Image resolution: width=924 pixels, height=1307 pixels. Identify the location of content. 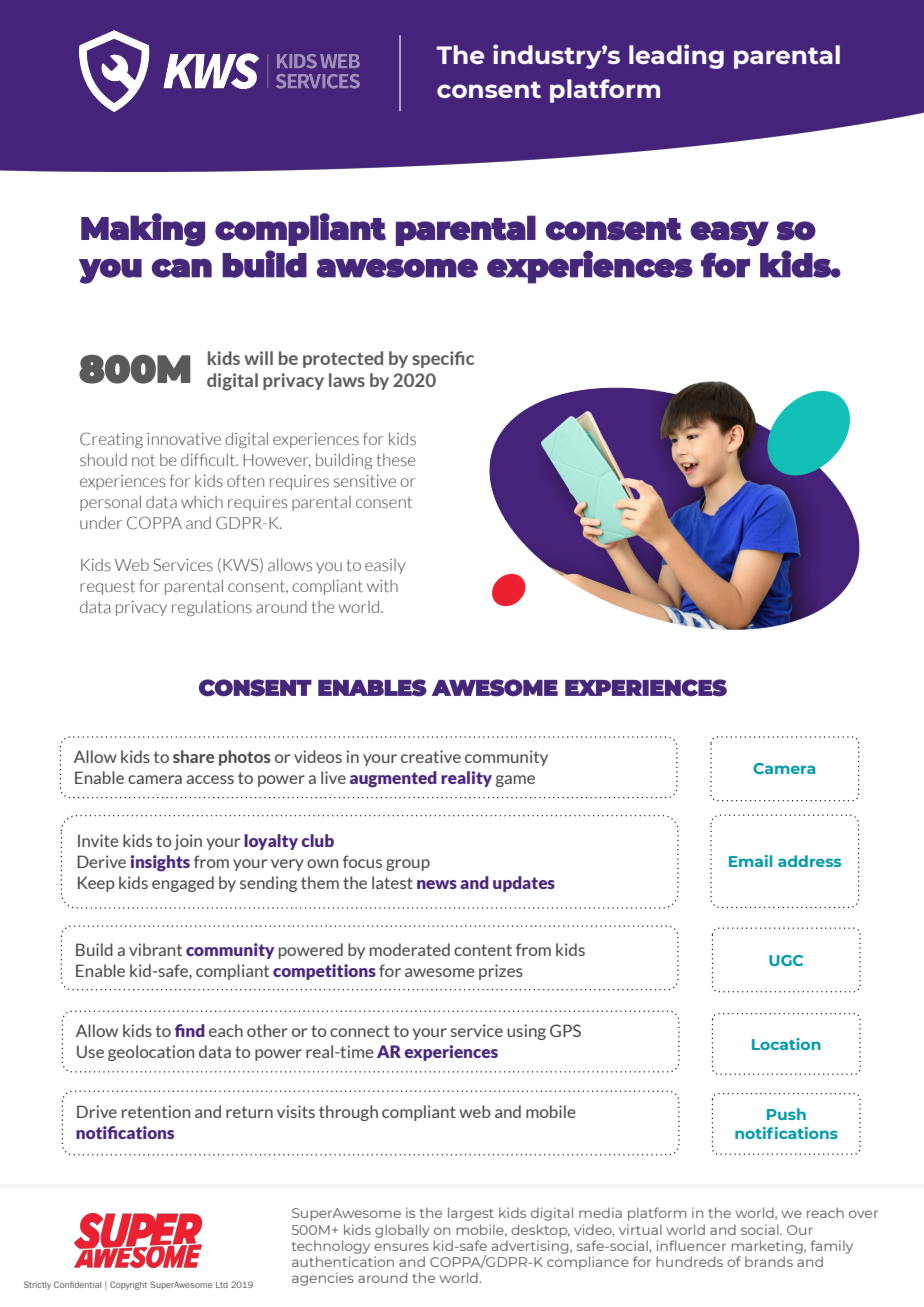
(483, 950).
